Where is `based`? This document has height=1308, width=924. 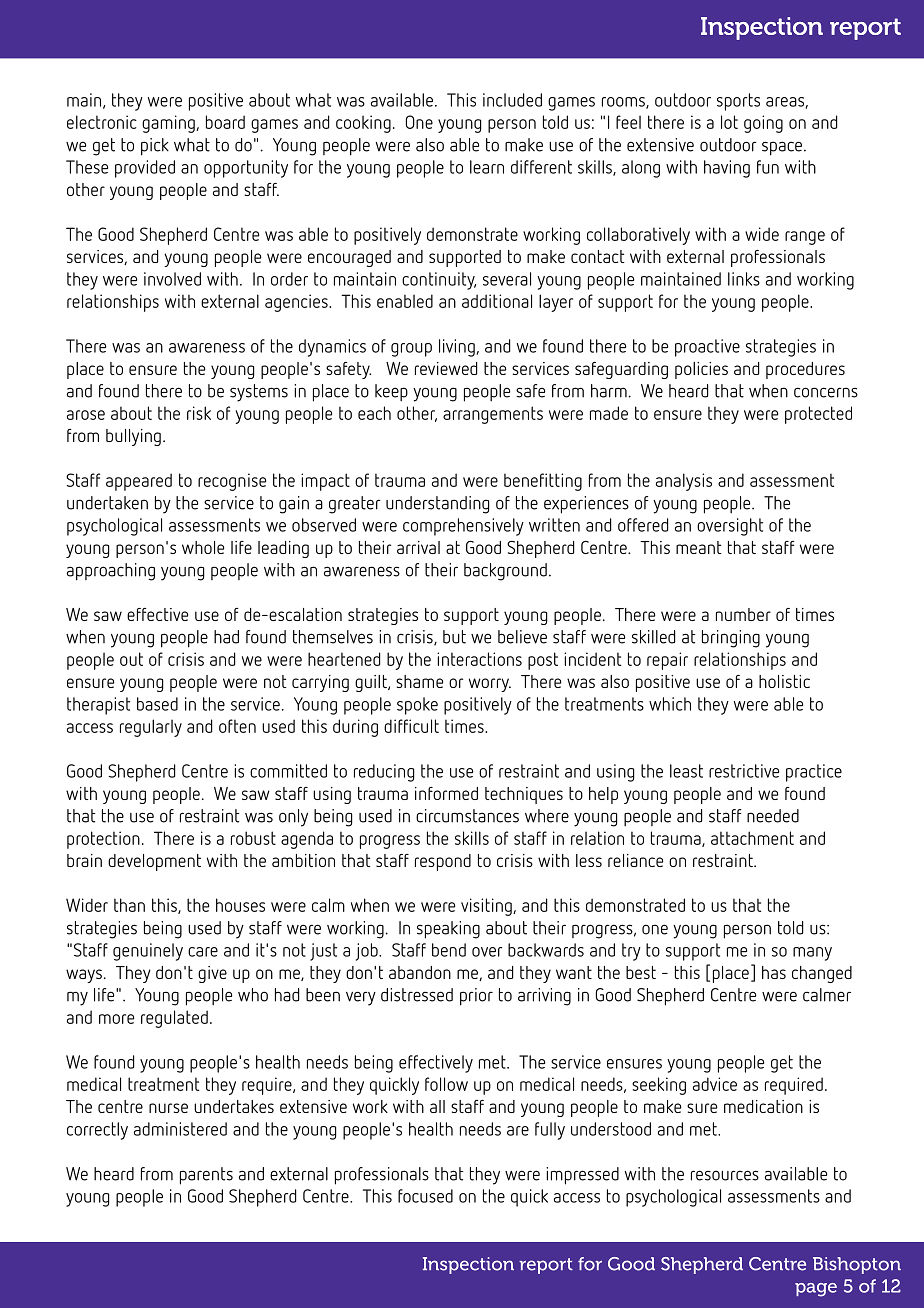 based is located at coordinates (157, 704).
